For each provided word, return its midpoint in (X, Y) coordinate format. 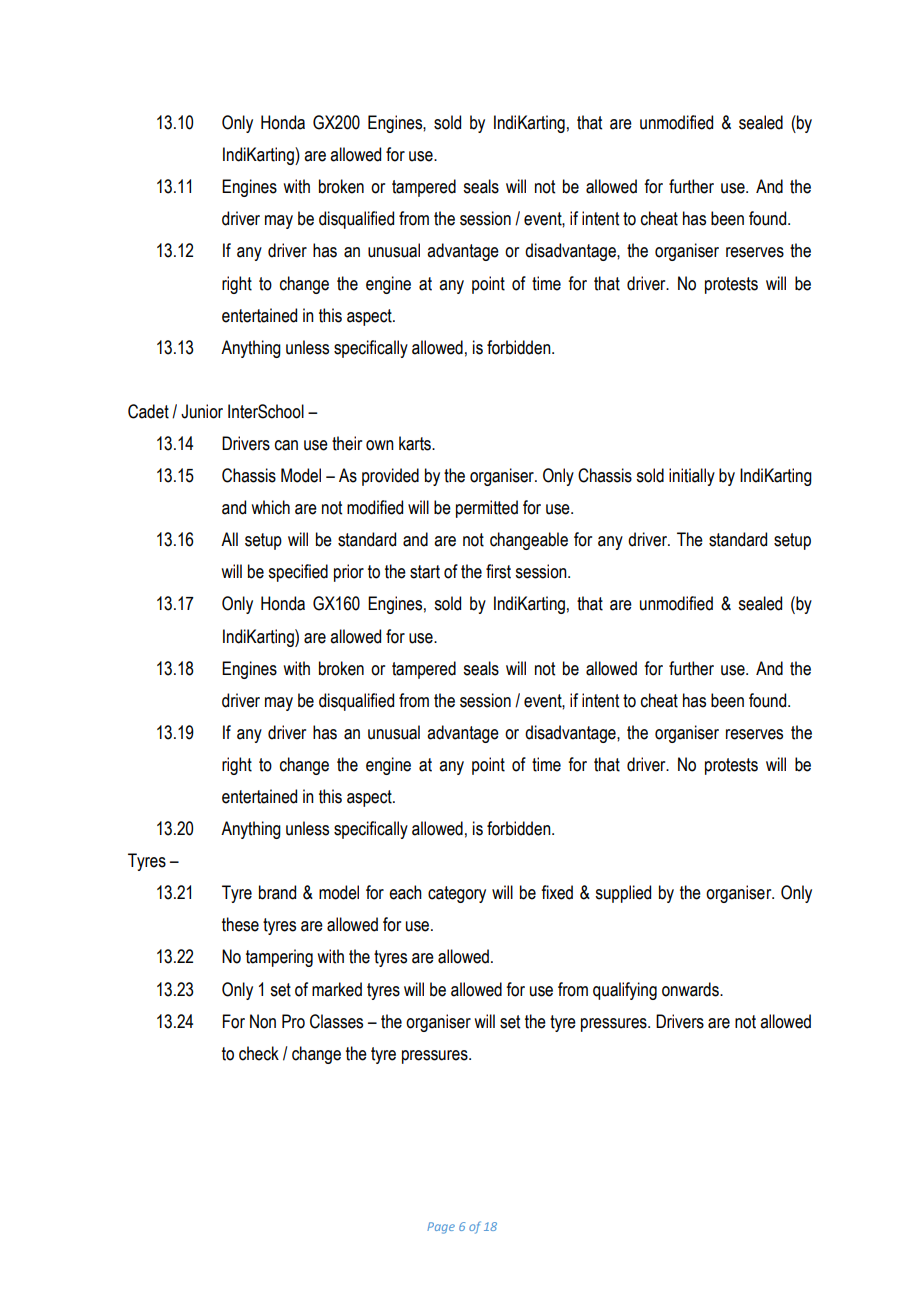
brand (277, 892)
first (498, 571)
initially (692, 477)
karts (416, 443)
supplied (623, 894)
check (259, 1053)
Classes (336, 1021)
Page (441, 1228)
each (405, 892)
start (425, 572)
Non (263, 1021)
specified (298, 573)
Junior (202, 411)
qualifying (625, 991)
